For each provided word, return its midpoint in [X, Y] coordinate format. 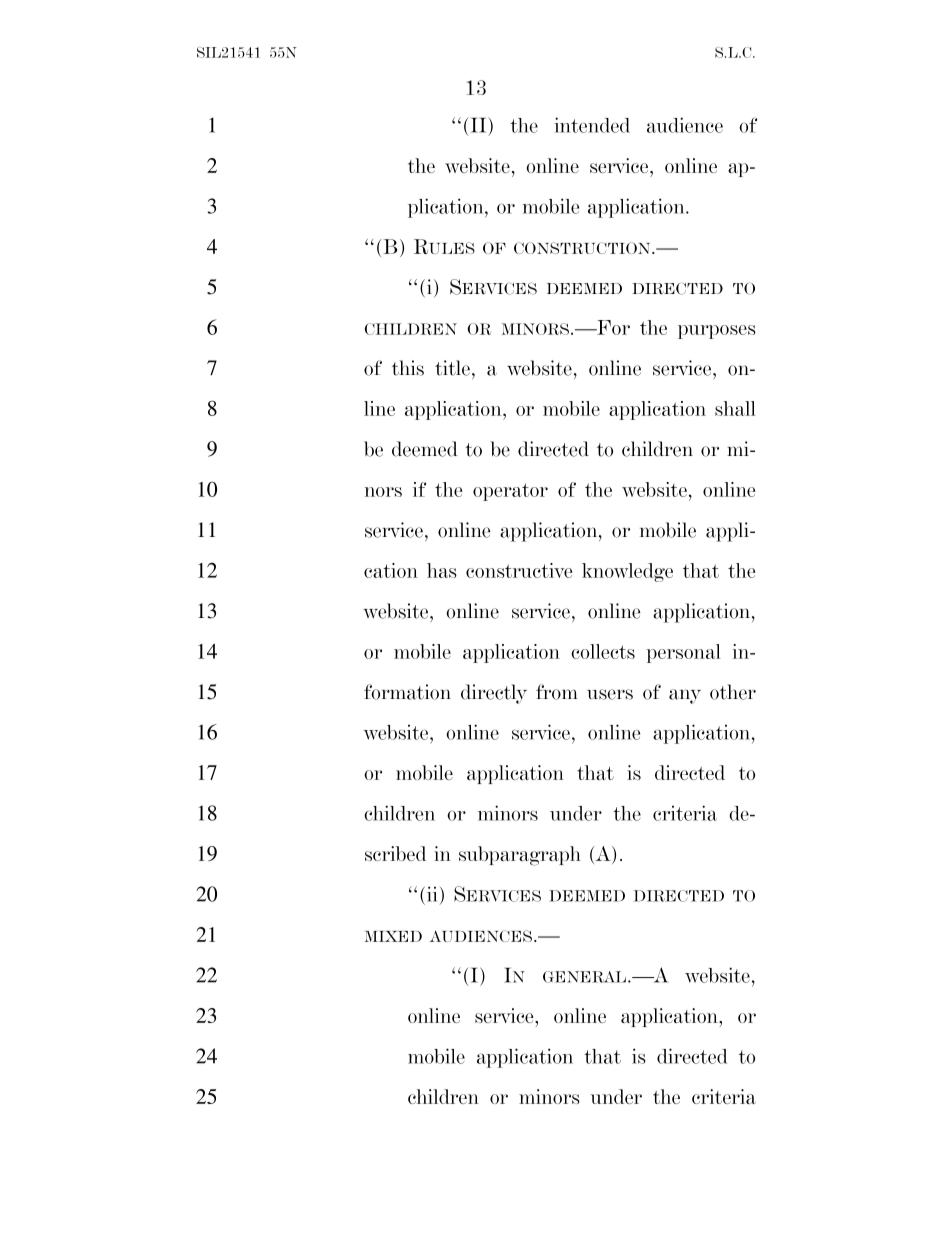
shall [735, 408]
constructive [519, 570]
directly [494, 694]
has [442, 570]
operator [510, 492]
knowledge [627, 572]
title [452, 368]
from [557, 692]
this [408, 368]
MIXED [393, 936]
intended [592, 125]
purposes [717, 332]
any [685, 696]
